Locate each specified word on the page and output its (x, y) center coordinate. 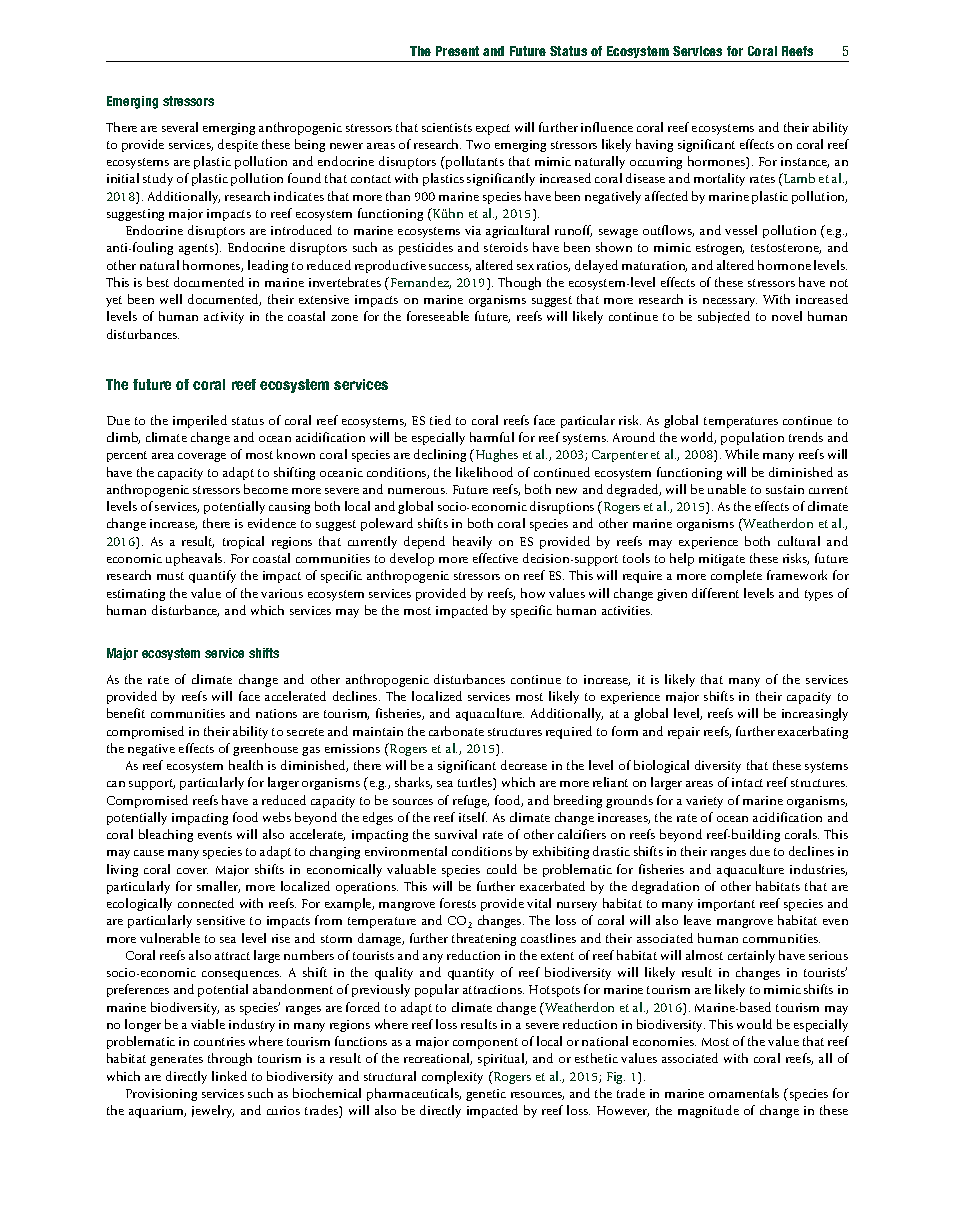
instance (805, 162)
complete (736, 576)
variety (704, 802)
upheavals (195, 559)
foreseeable (438, 316)
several (180, 127)
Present (457, 51)
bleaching (166, 835)
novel (787, 316)
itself (473, 817)
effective (495, 558)
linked (229, 1076)
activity (224, 318)
